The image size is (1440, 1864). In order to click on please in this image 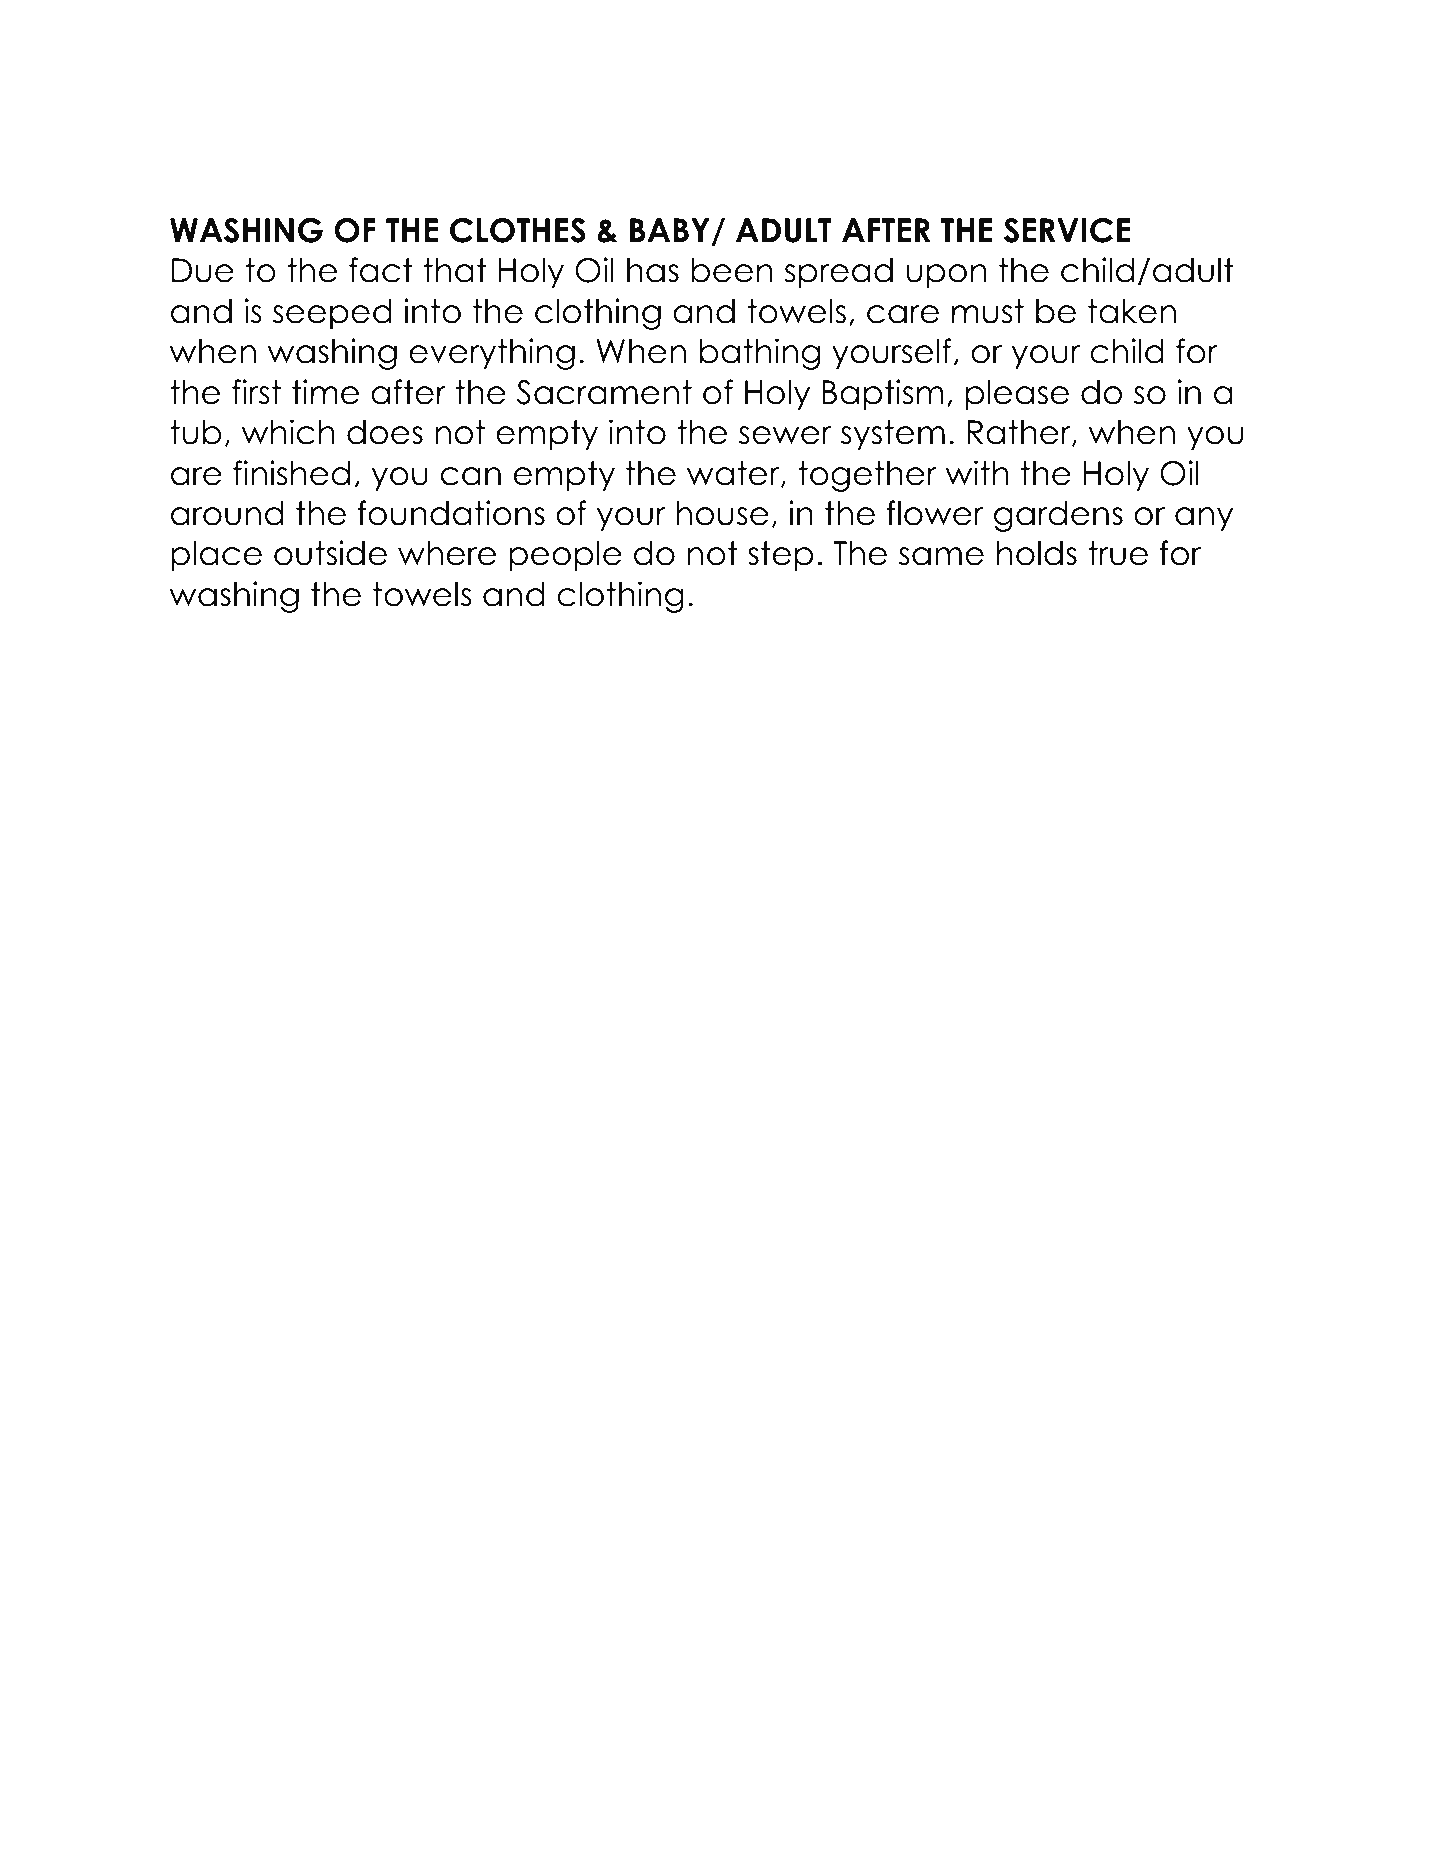, I will do `click(1017, 395)`.
